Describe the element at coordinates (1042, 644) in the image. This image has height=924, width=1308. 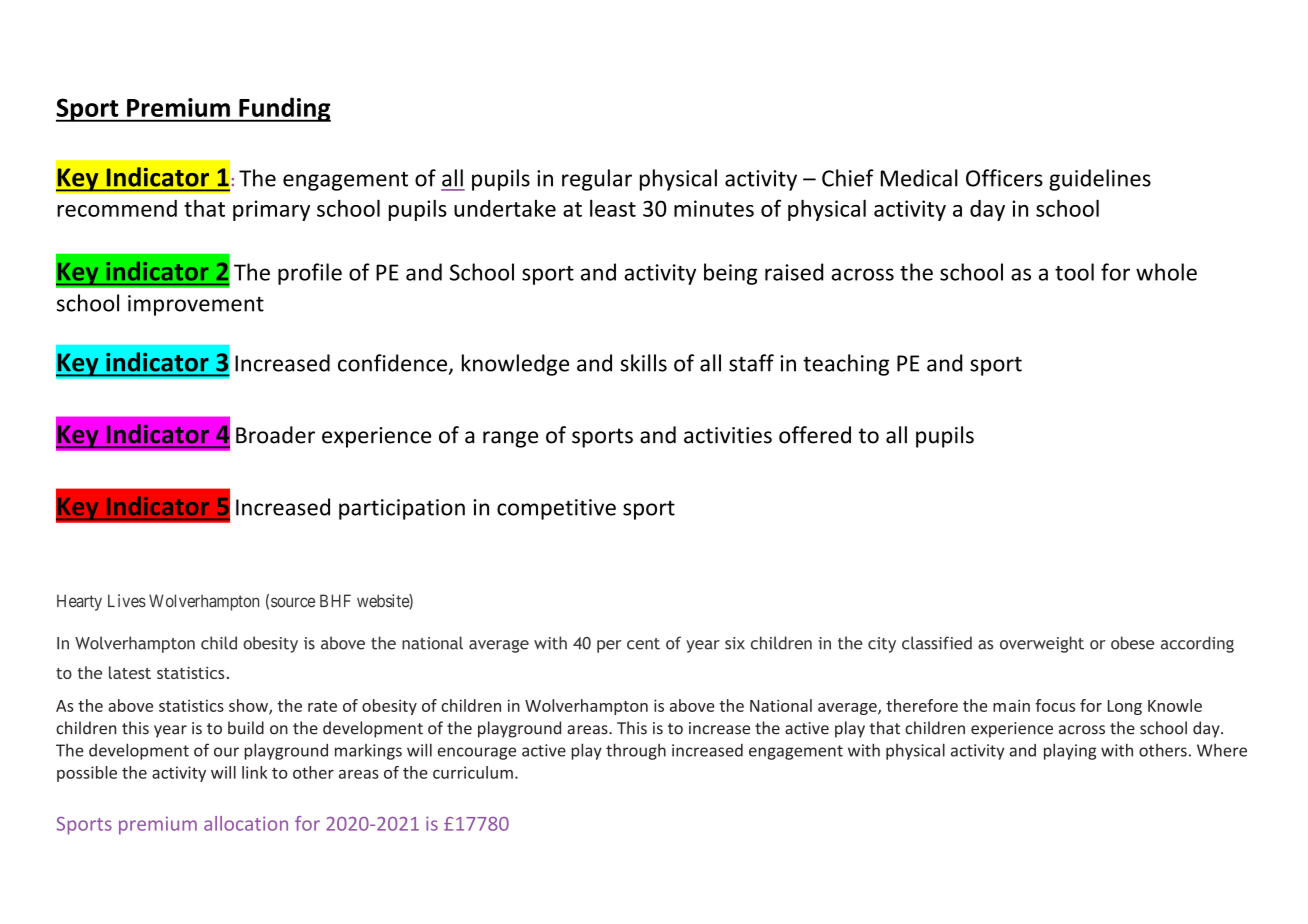
I see `overweight` at that location.
